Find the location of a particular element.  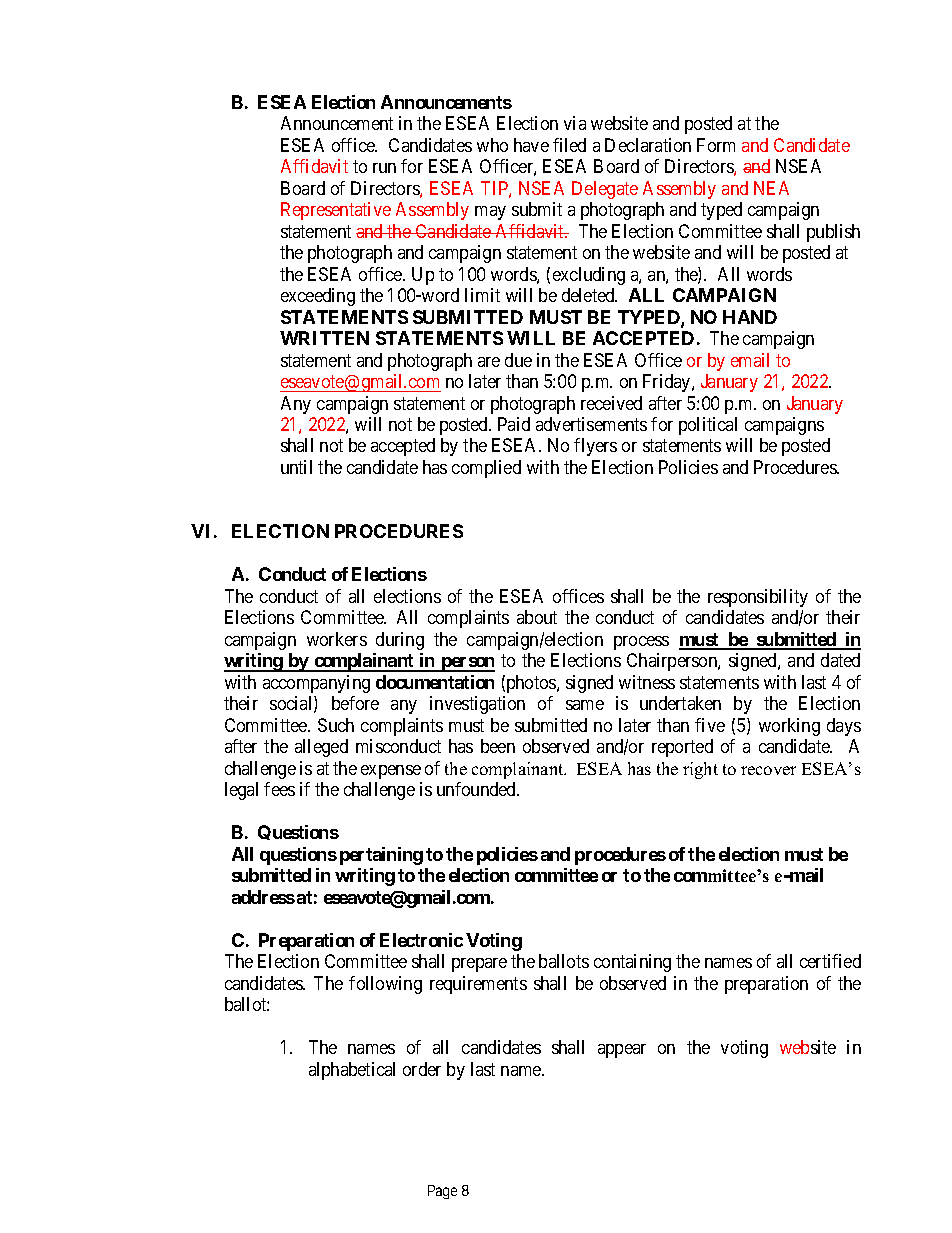

unfounded is located at coordinates (478, 789).
